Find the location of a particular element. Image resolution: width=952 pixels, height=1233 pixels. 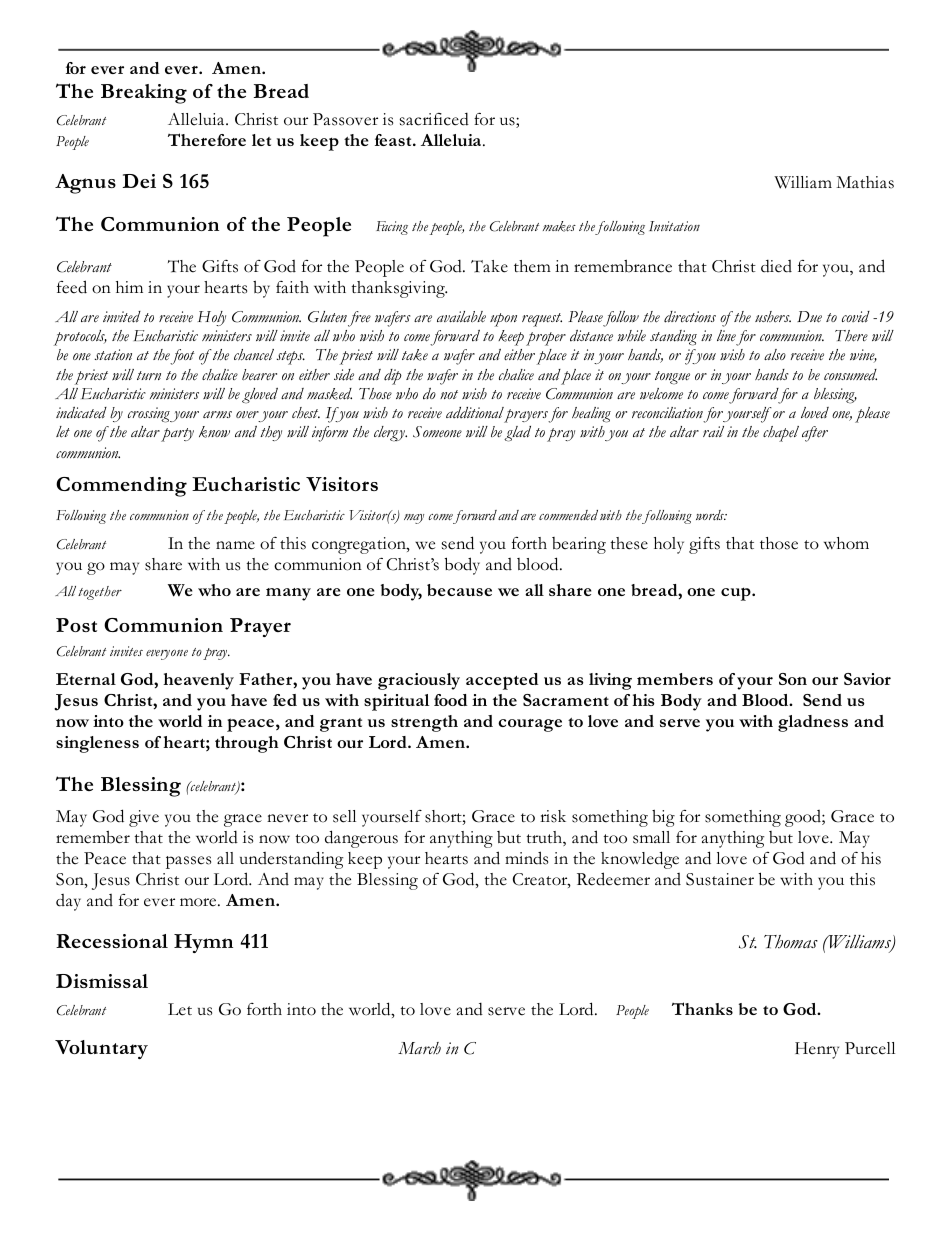

Breaking is located at coordinates (144, 94).
